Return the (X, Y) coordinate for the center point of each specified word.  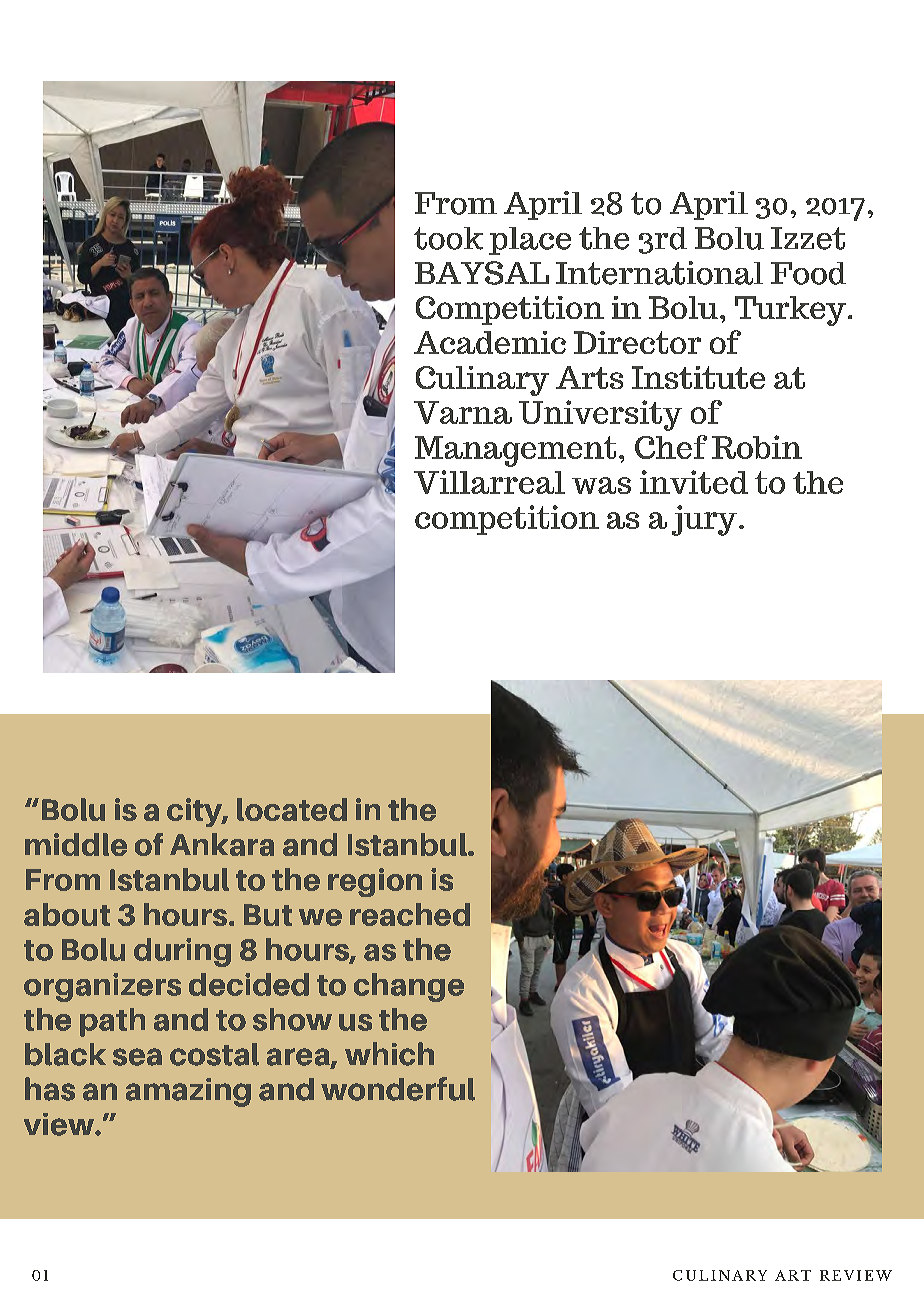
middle (76, 844)
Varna (463, 412)
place (530, 241)
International (659, 273)
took (448, 238)
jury (704, 520)
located (292, 809)
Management (515, 451)
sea (137, 1057)
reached (410, 914)
